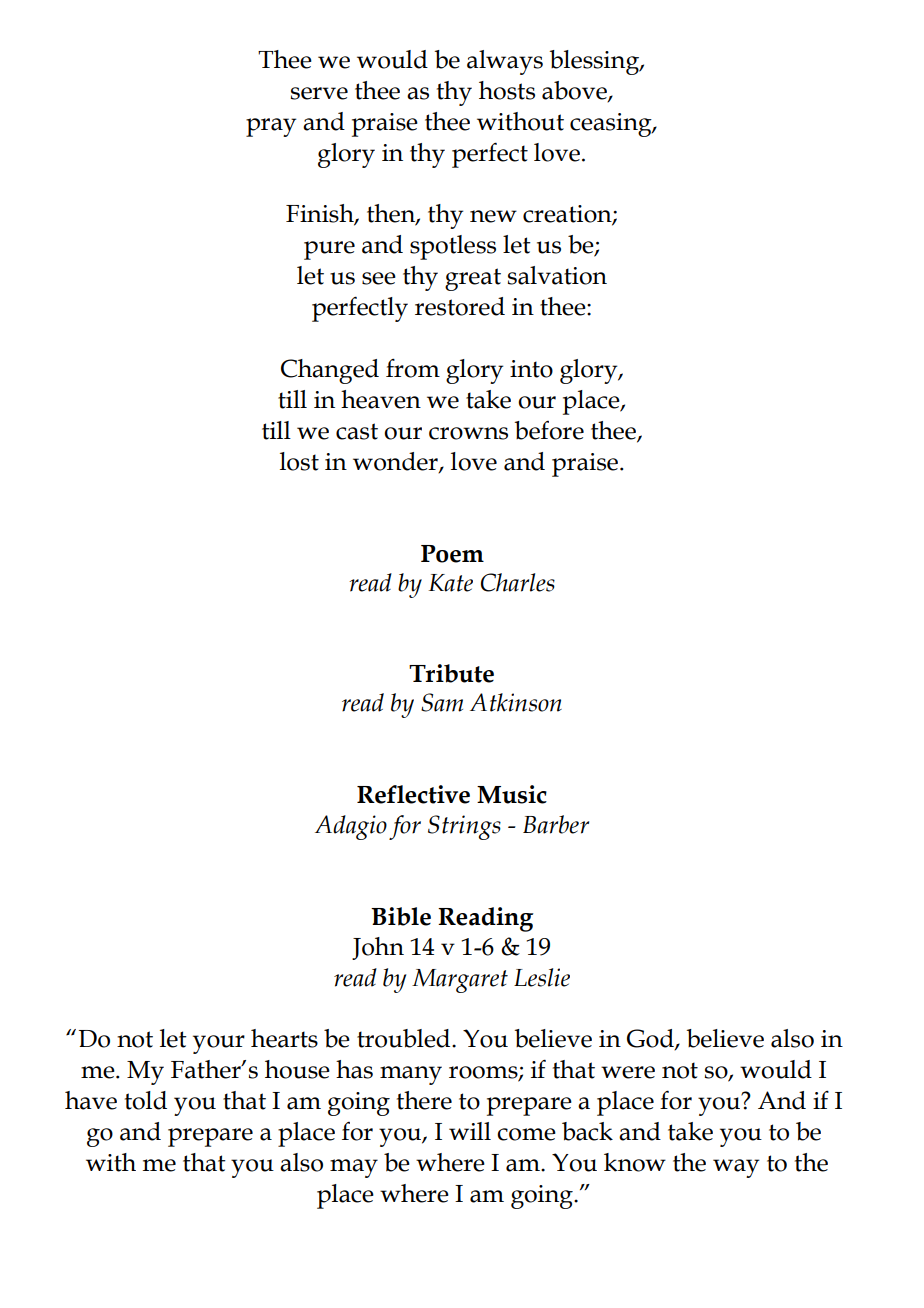 The width and height of the document is (924, 1308). I want to click on serve, so click(319, 93).
